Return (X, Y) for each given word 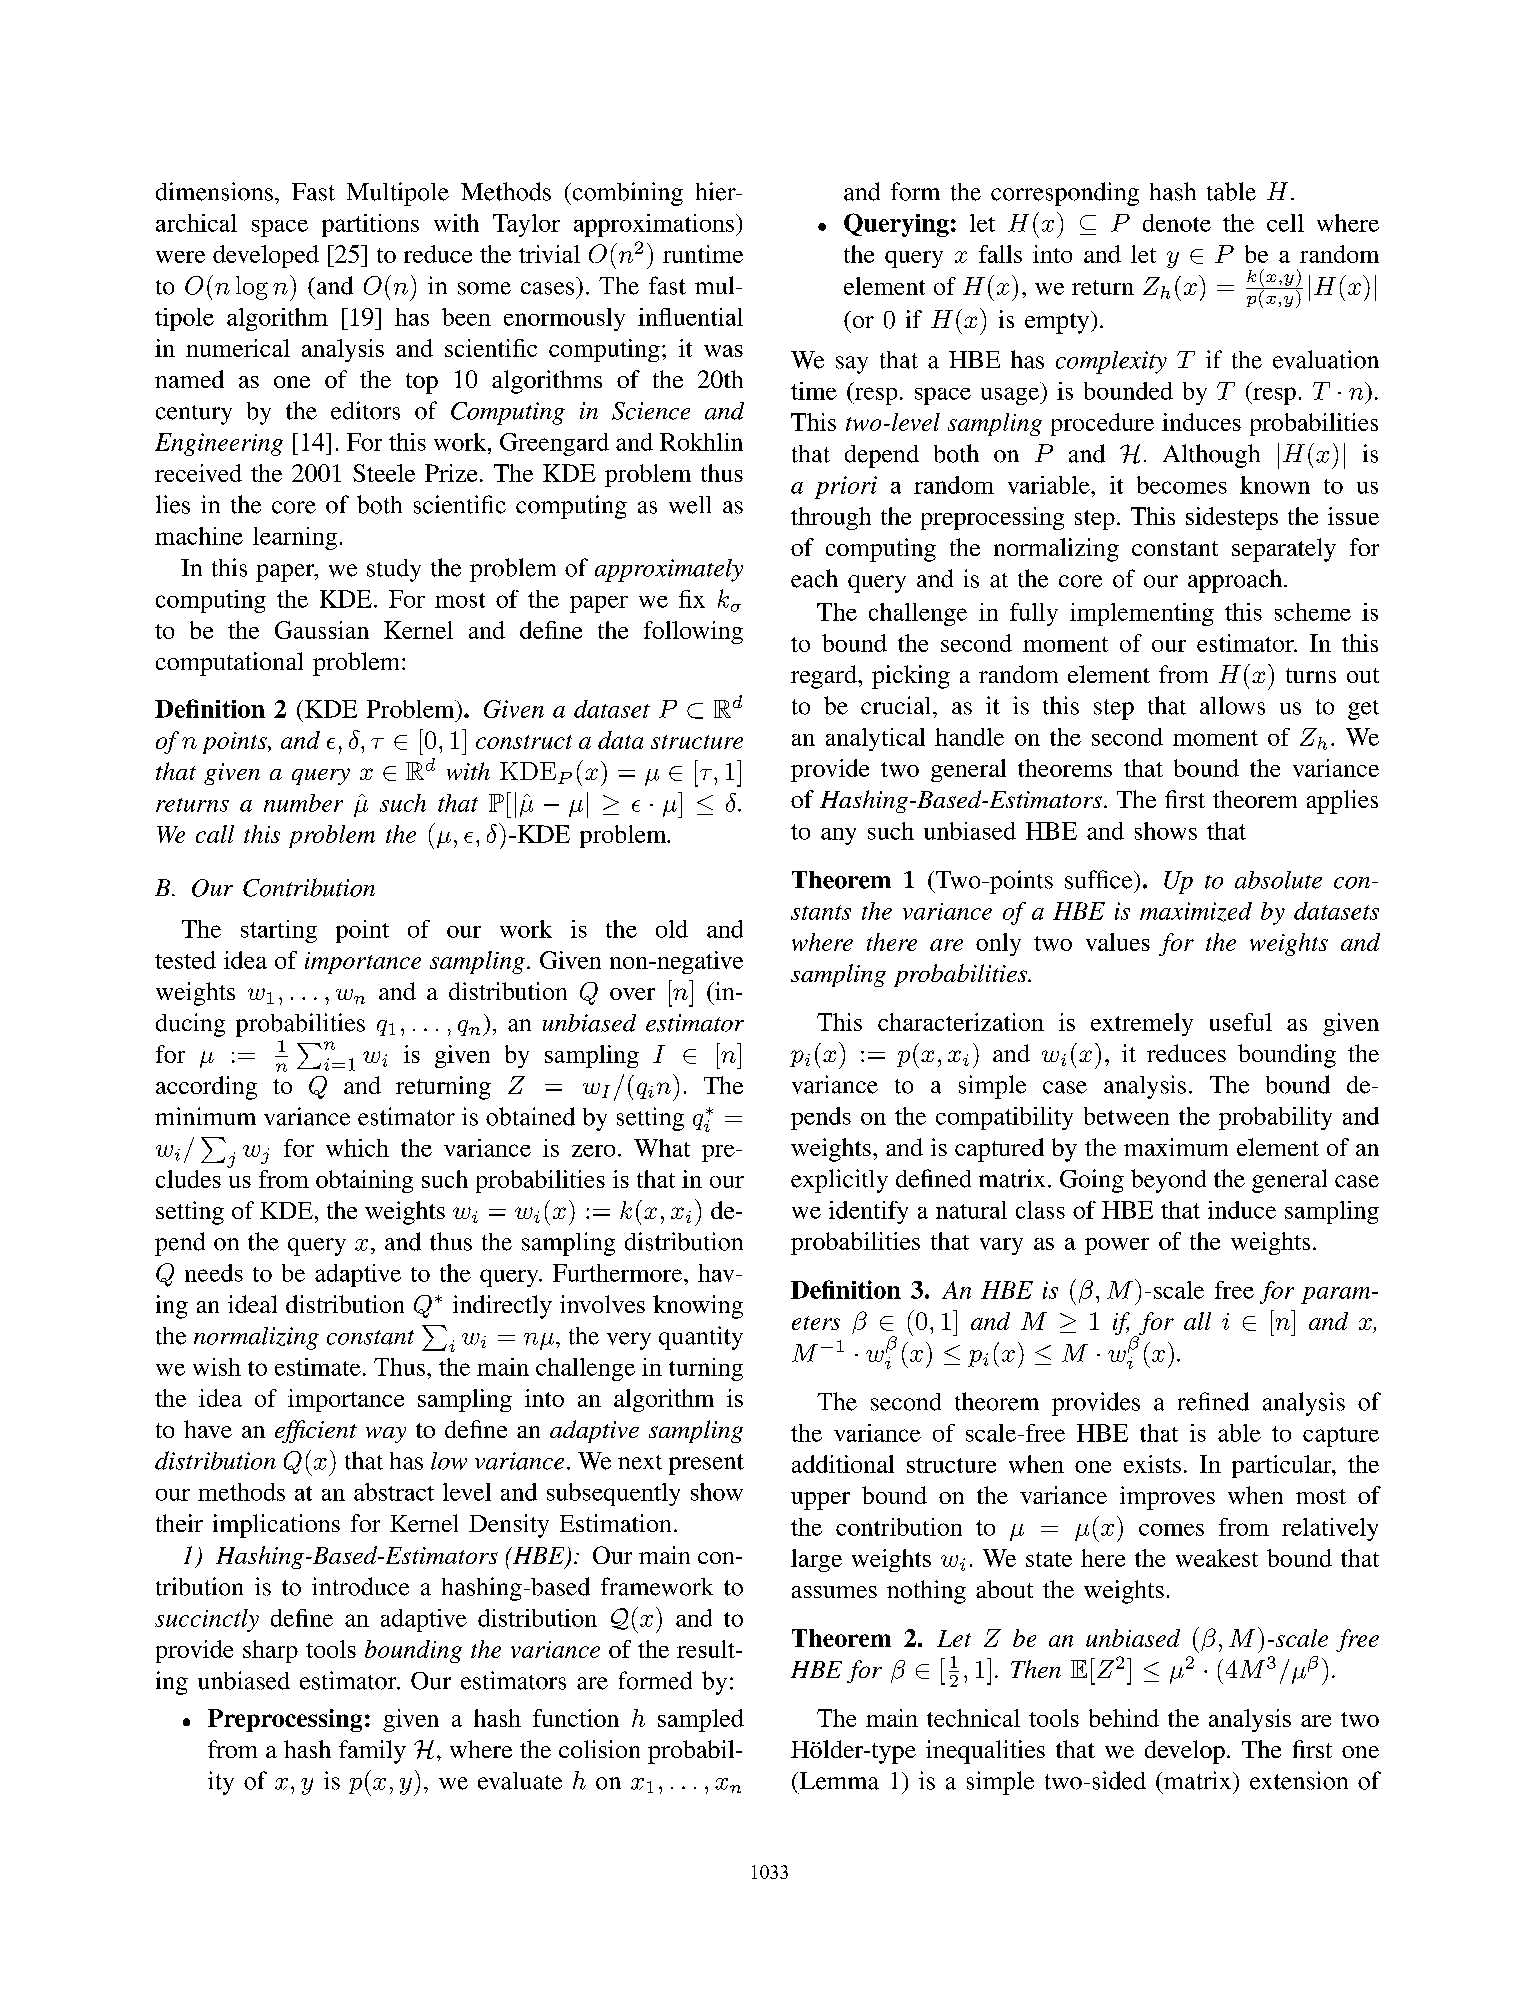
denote (1177, 223)
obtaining (364, 1181)
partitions (370, 225)
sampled (701, 1720)
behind (1124, 1718)
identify (868, 1212)
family (372, 1752)
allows (1232, 705)
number (303, 803)
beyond (1168, 1181)
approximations (654, 225)
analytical (875, 739)
